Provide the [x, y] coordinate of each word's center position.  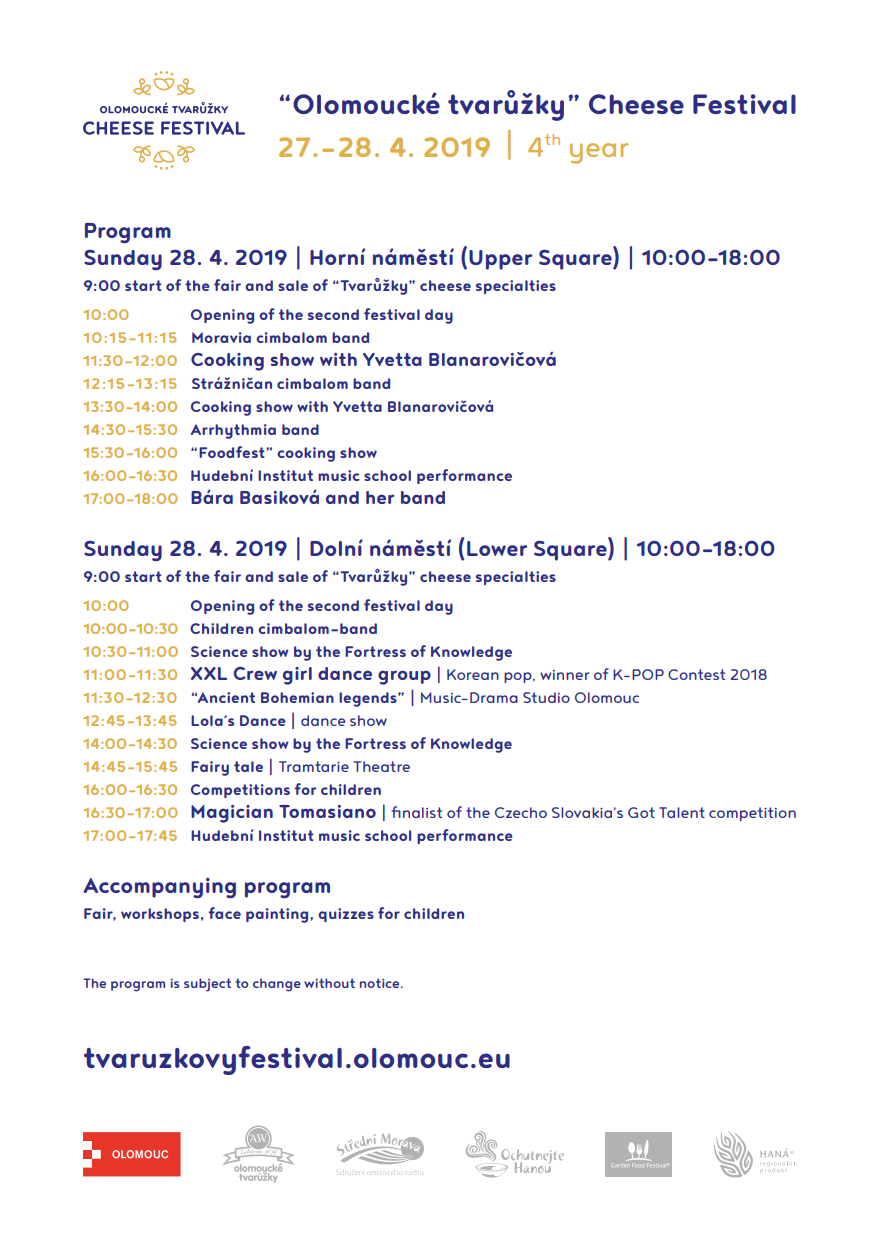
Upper [500, 260]
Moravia [221, 337]
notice [381, 983]
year [599, 153]
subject [207, 985]
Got [641, 812]
